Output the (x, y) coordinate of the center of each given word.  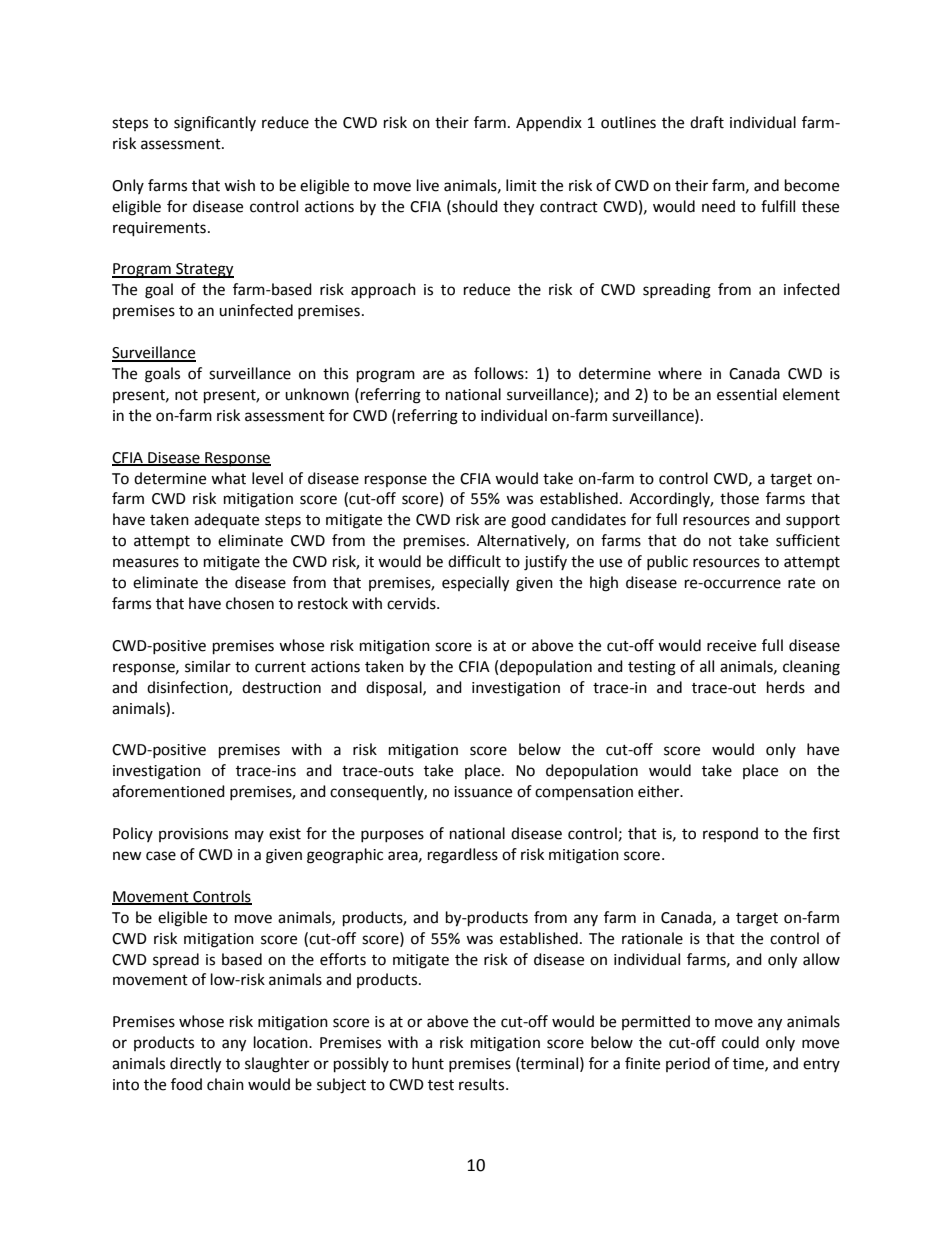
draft (707, 122)
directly (195, 1065)
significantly (215, 124)
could (740, 1042)
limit (521, 185)
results (483, 1084)
